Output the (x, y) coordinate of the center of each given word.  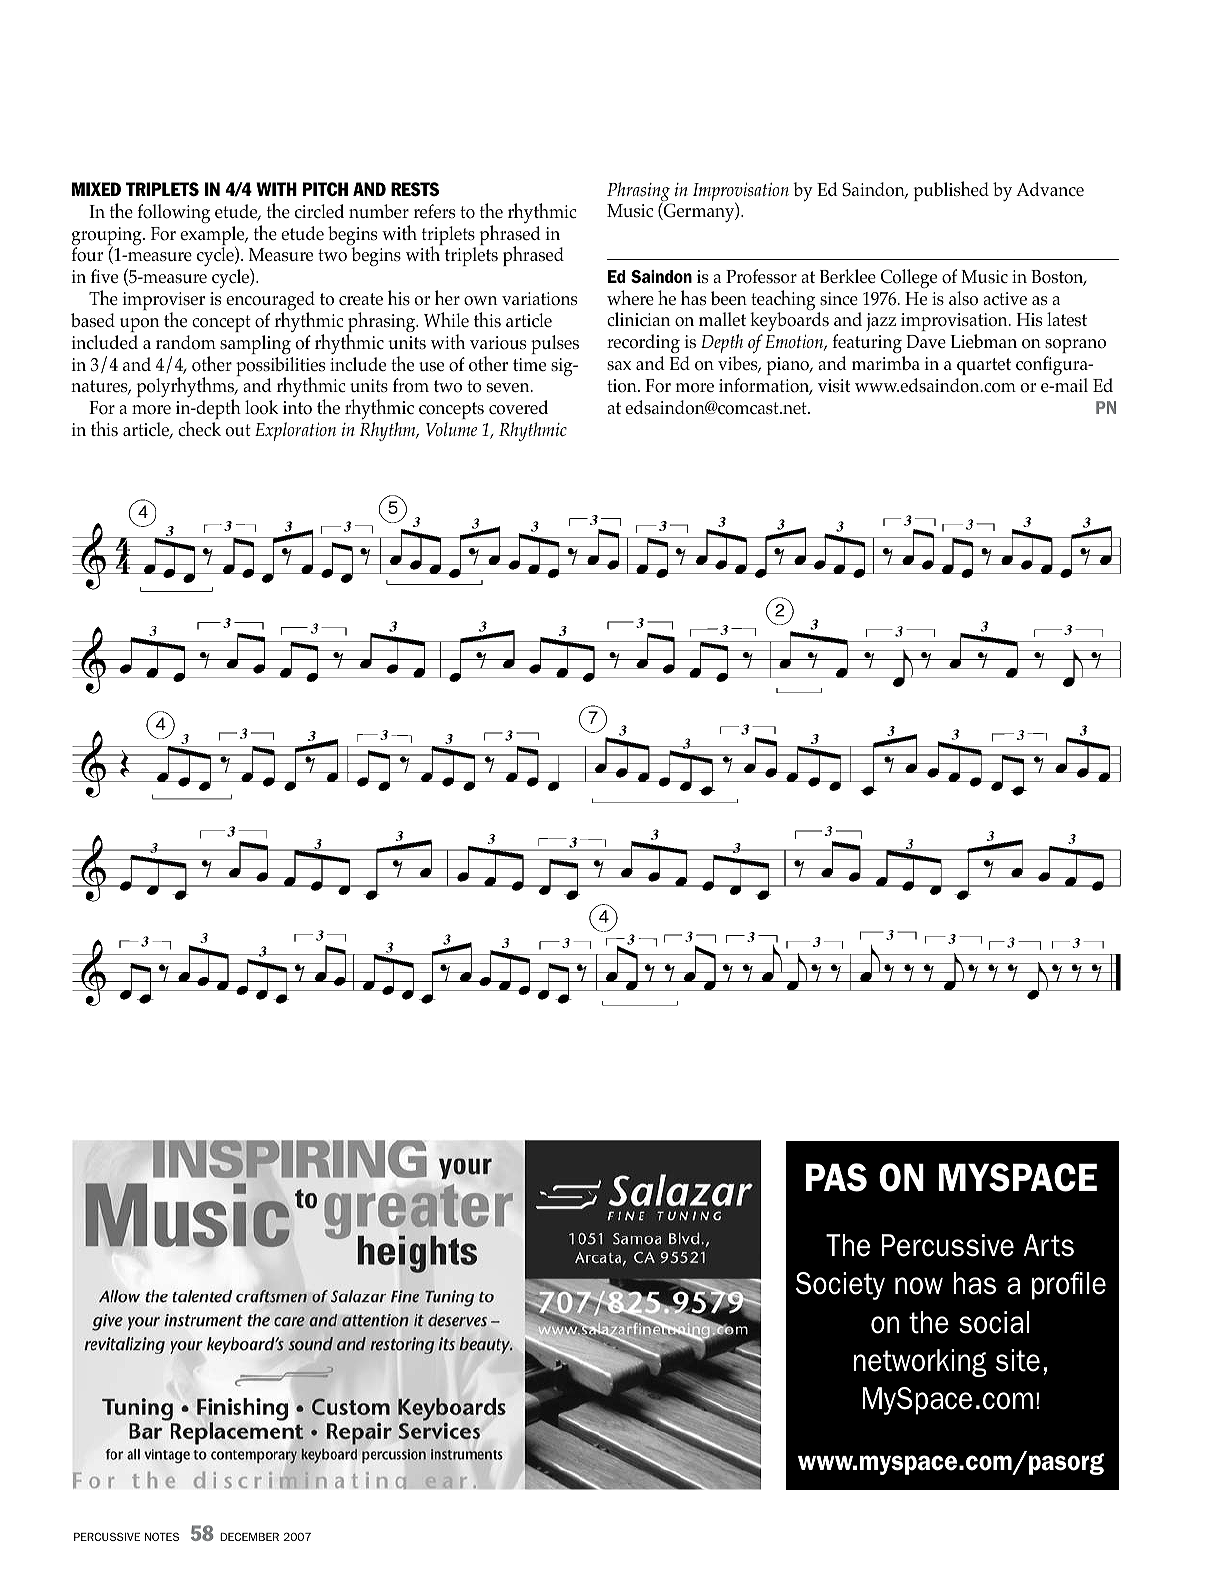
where (630, 297)
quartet (984, 366)
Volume (451, 429)
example (213, 237)
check (199, 429)
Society (840, 1286)
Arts (1049, 1245)
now (919, 1286)
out (238, 430)
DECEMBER (249, 1536)
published (951, 191)
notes (162, 1536)
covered (518, 407)
